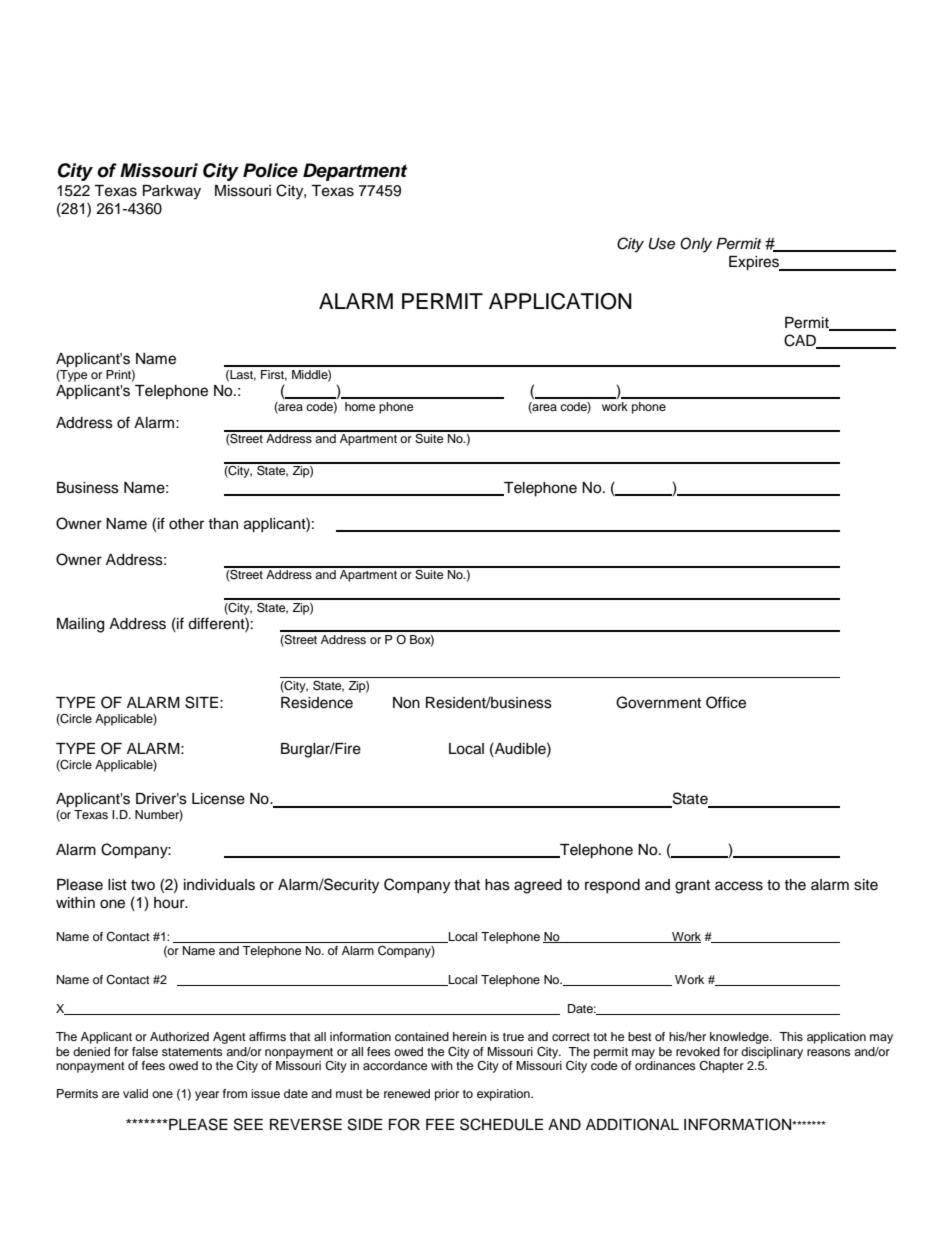 The width and height of the image is (952, 1233). I want to click on grant, so click(692, 887).
